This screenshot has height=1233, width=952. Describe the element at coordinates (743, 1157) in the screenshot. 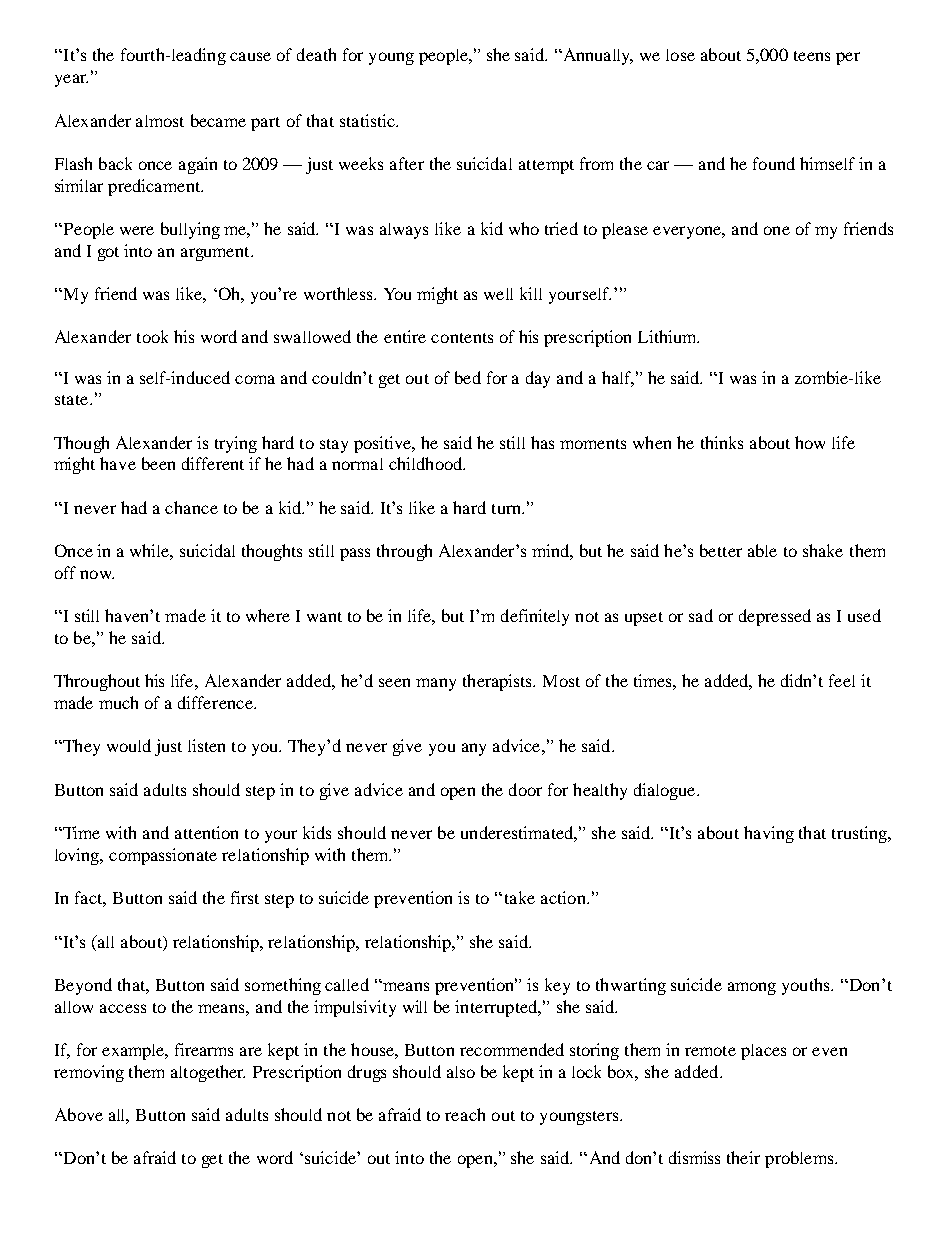

I see `their` at that location.
